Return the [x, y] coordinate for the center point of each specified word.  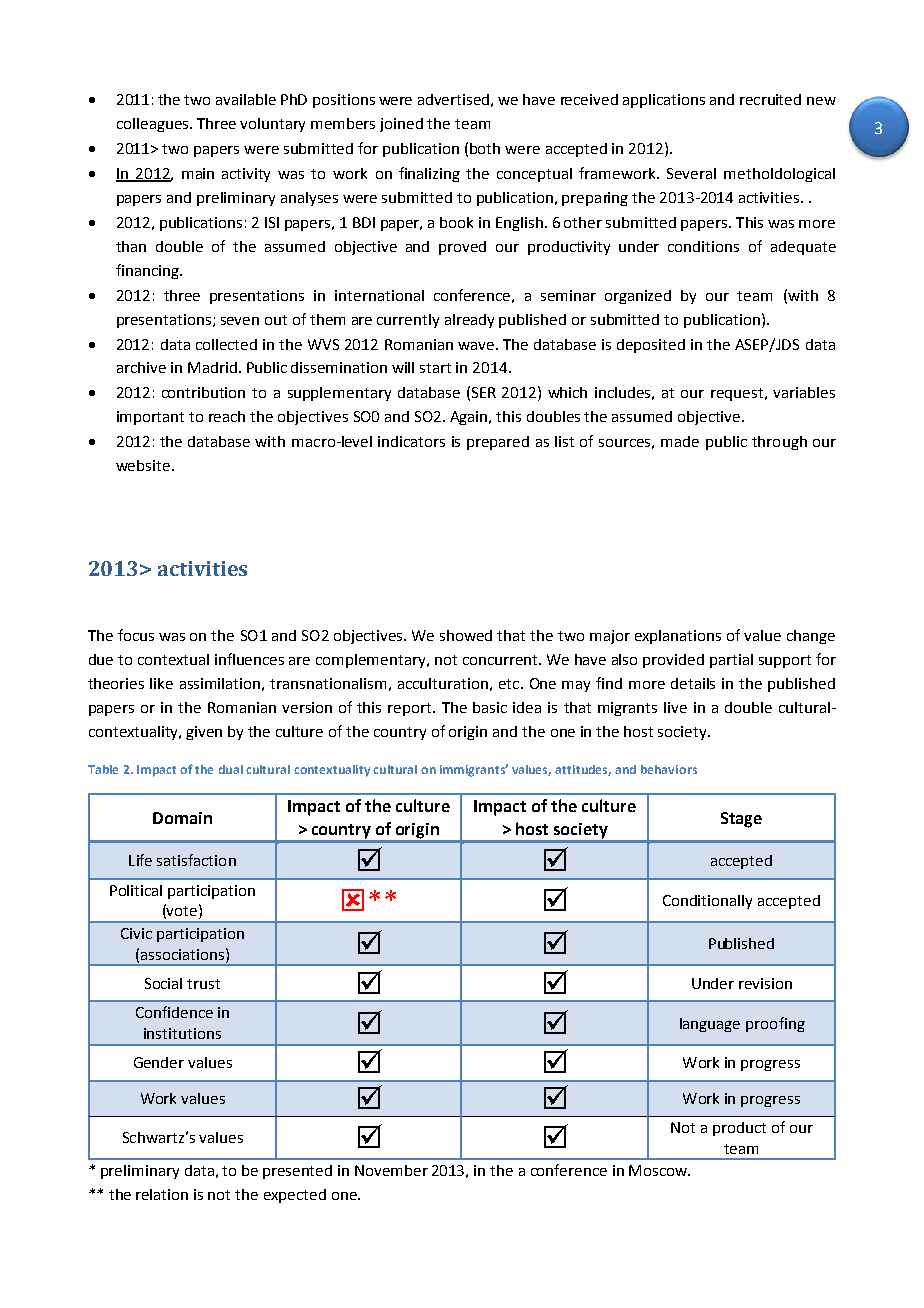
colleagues [154, 125]
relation [162, 1194]
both [485, 148]
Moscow [659, 1170]
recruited [770, 99]
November [391, 1170]
